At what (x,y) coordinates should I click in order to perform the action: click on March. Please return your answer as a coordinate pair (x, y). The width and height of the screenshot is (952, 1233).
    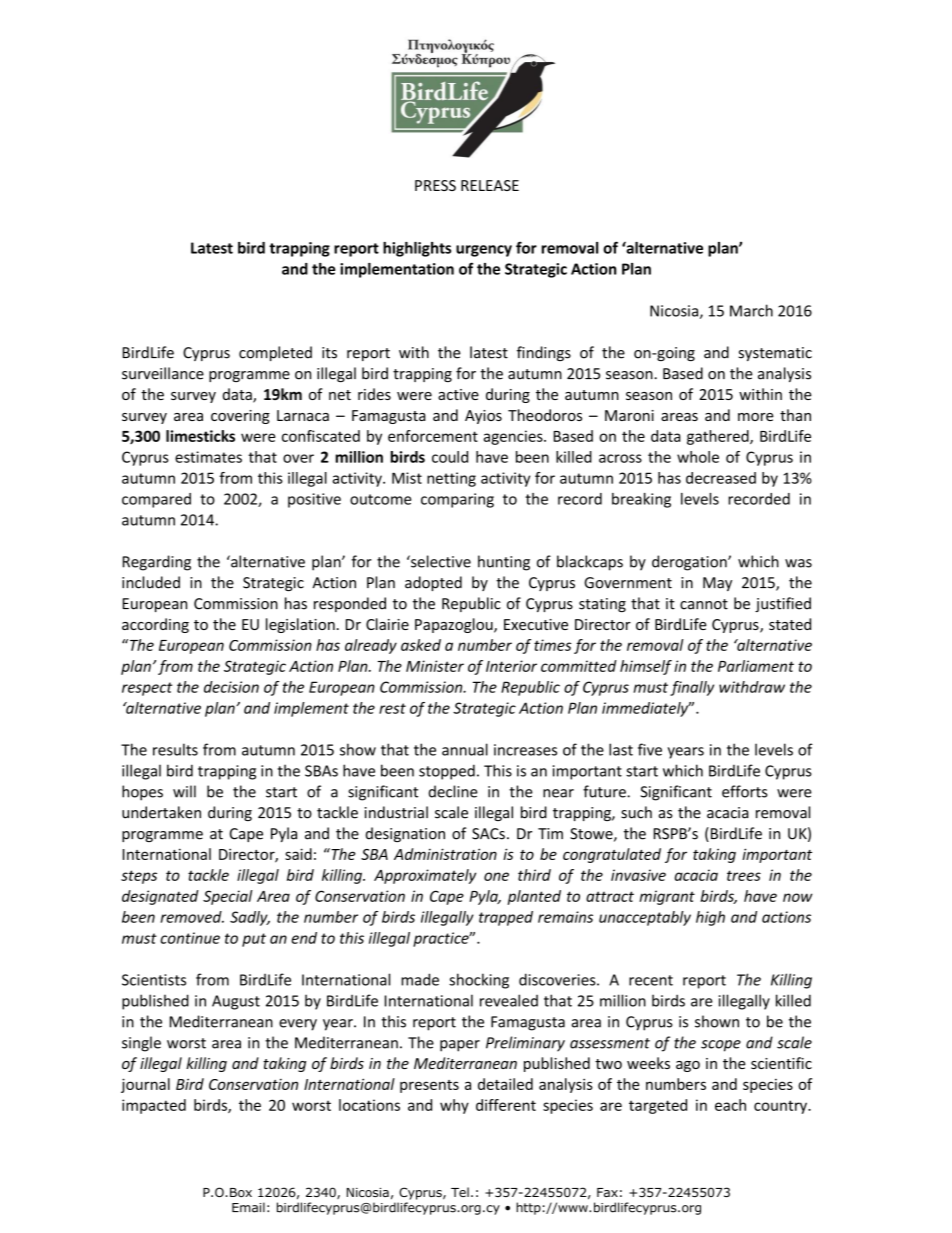
    Looking at the image, I should click on (751, 310).
